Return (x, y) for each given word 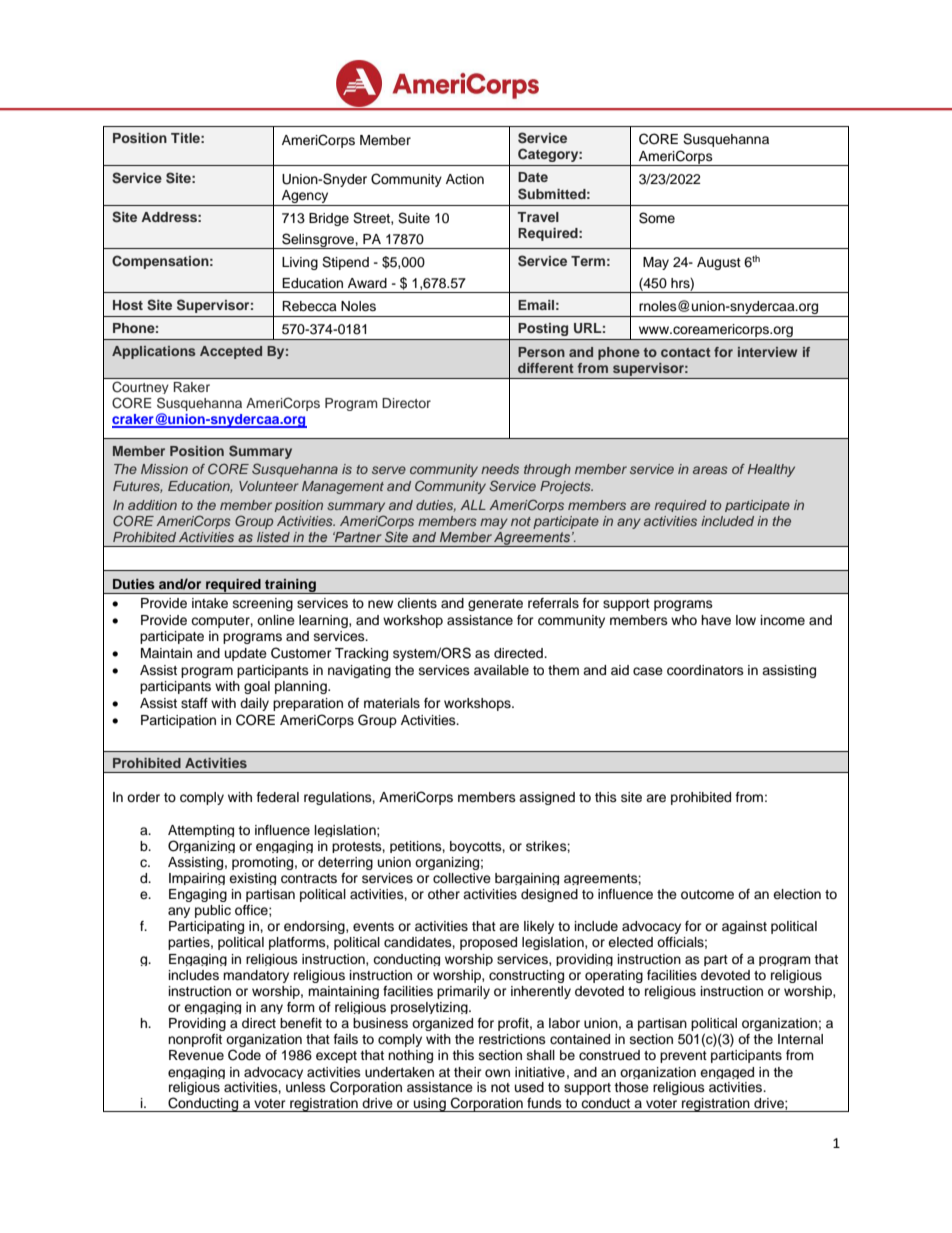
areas (710, 470)
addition (152, 505)
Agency (305, 198)
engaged (727, 1073)
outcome (707, 894)
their (468, 1072)
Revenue (196, 1055)
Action (465, 179)
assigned (547, 798)
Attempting (201, 831)
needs (500, 469)
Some (657, 218)
